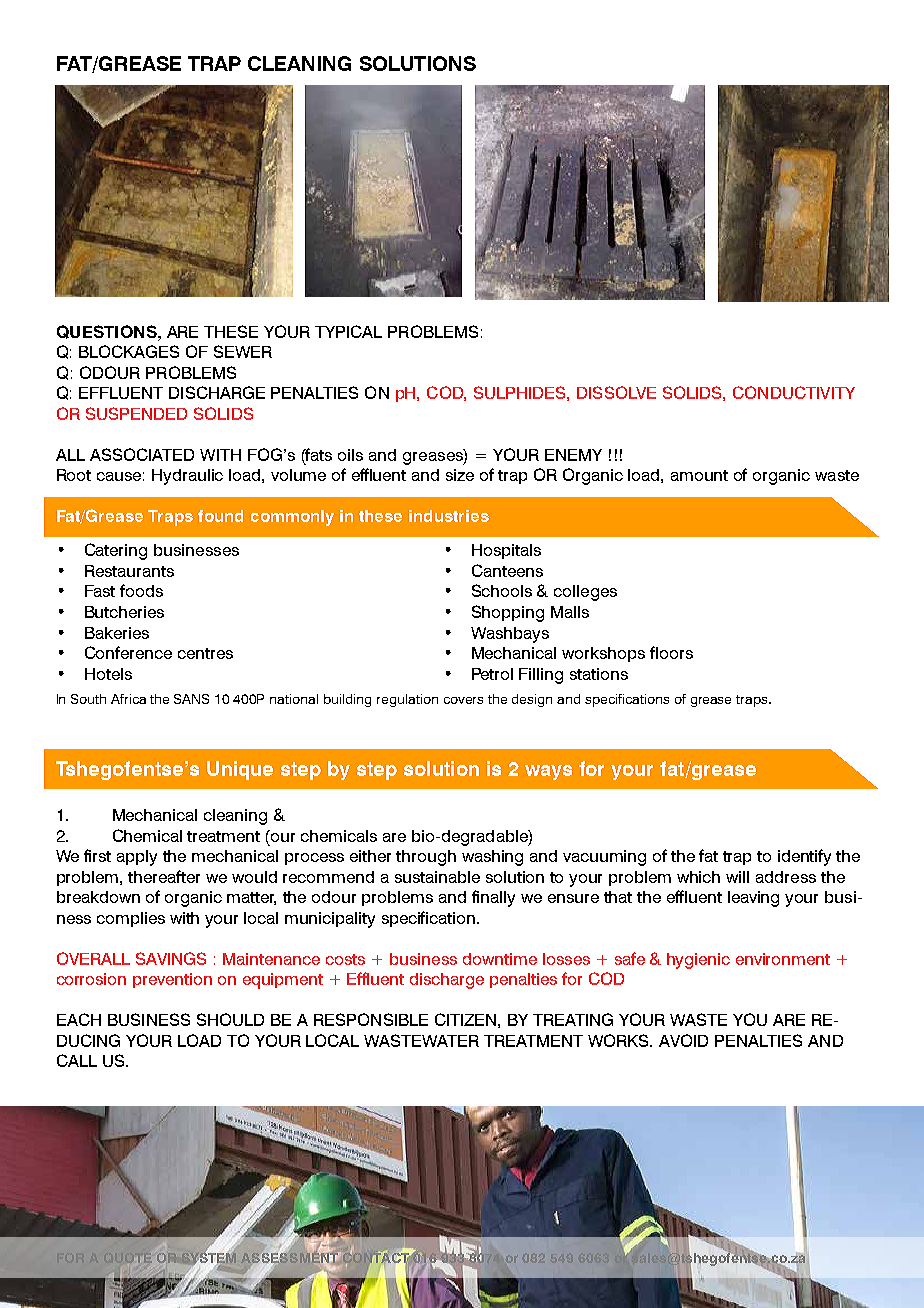 The image size is (924, 1308). Describe the element at coordinates (230, 1019) in the image. I see `SHOULD` at that location.
